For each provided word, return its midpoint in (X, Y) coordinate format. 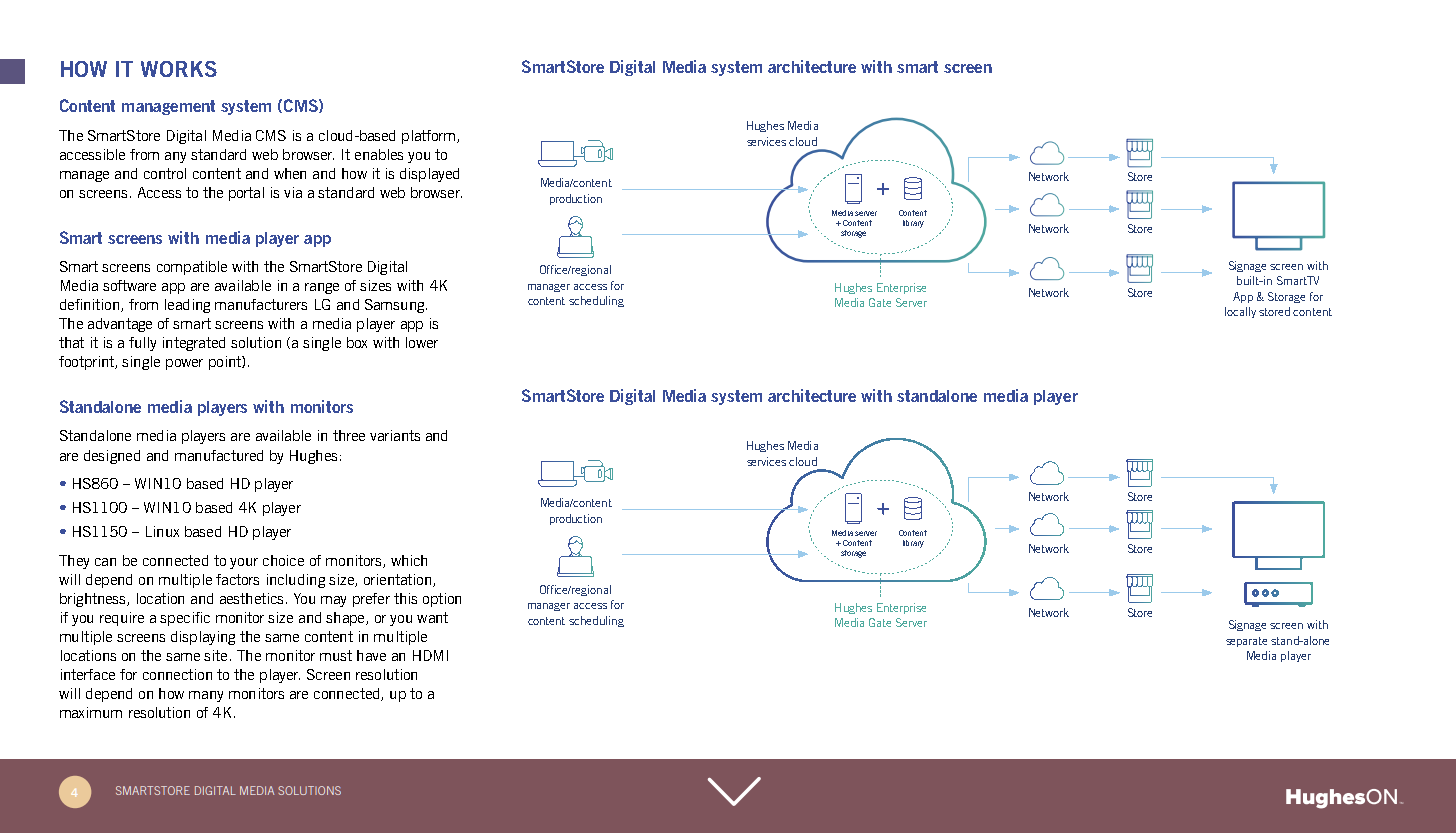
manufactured (219, 455)
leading (187, 306)
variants (395, 435)
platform (428, 137)
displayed (429, 175)
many (206, 696)
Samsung (396, 306)
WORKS (179, 69)
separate (1246, 642)
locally (1240, 312)
